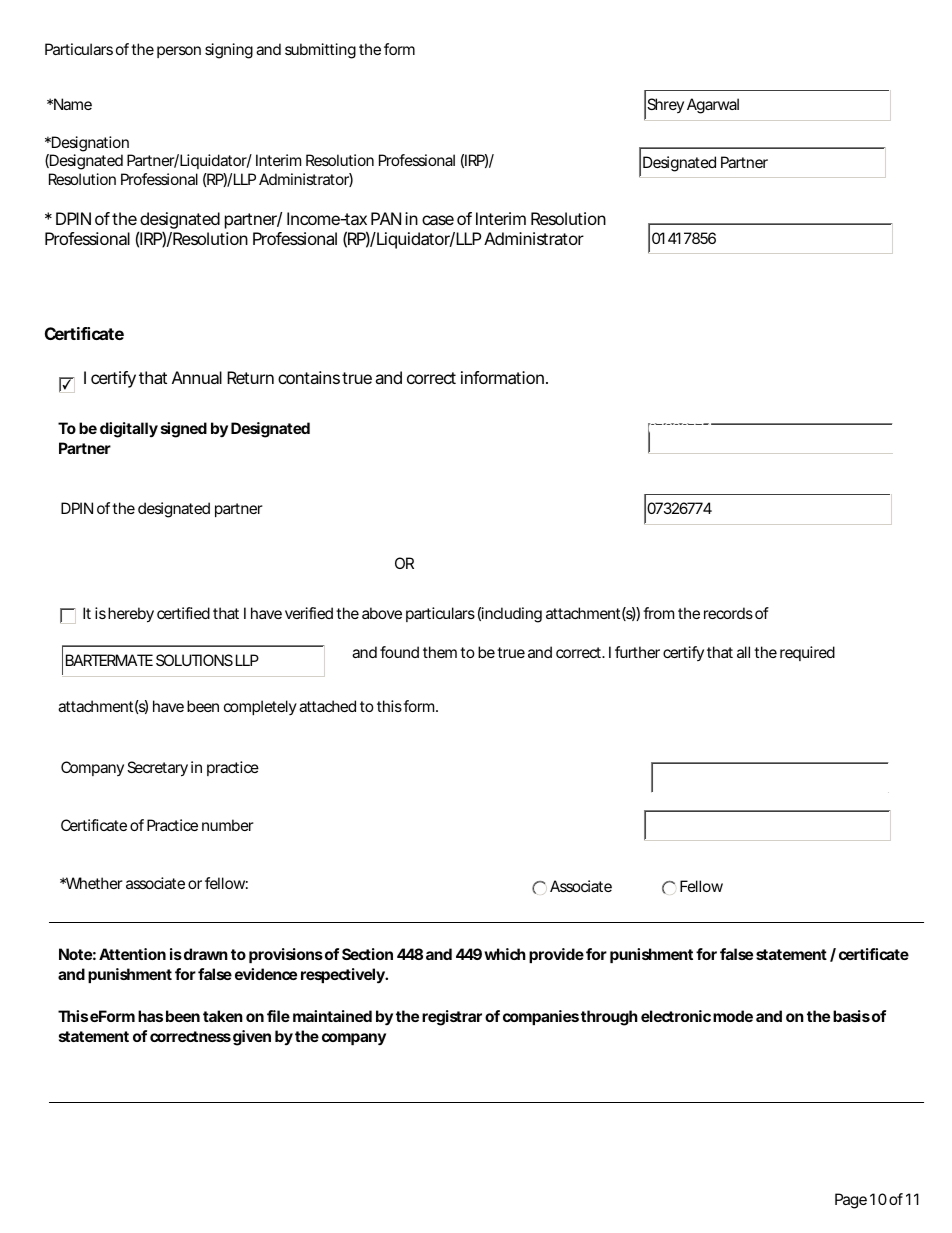 This screenshot has width=952, height=1233. I want to click on signing, so click(229, 51).
